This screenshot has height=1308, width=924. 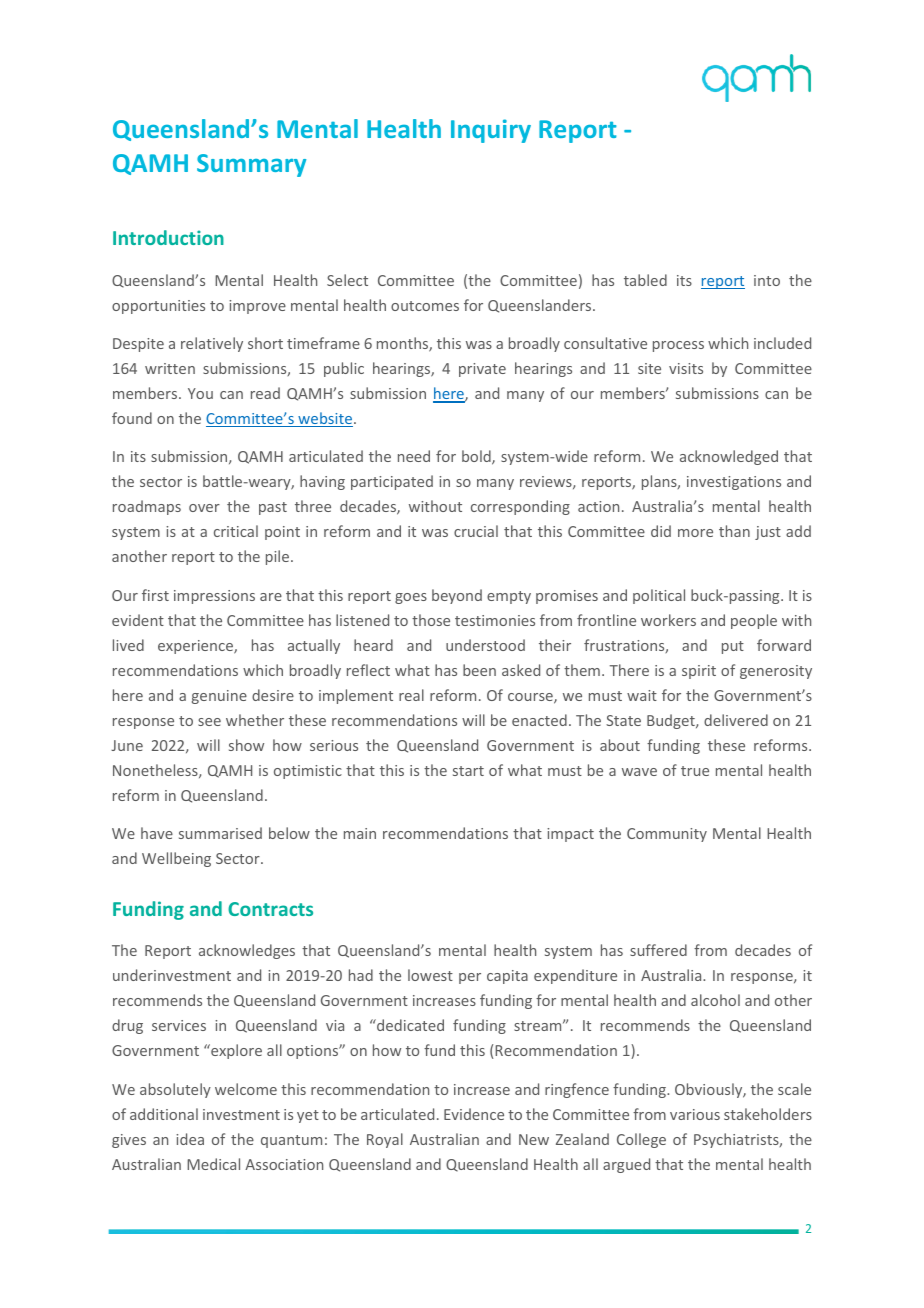 What do you see at coordinates (251, 165) in the screenshot?
I see `Summary` at bounding box center [251, 165].
